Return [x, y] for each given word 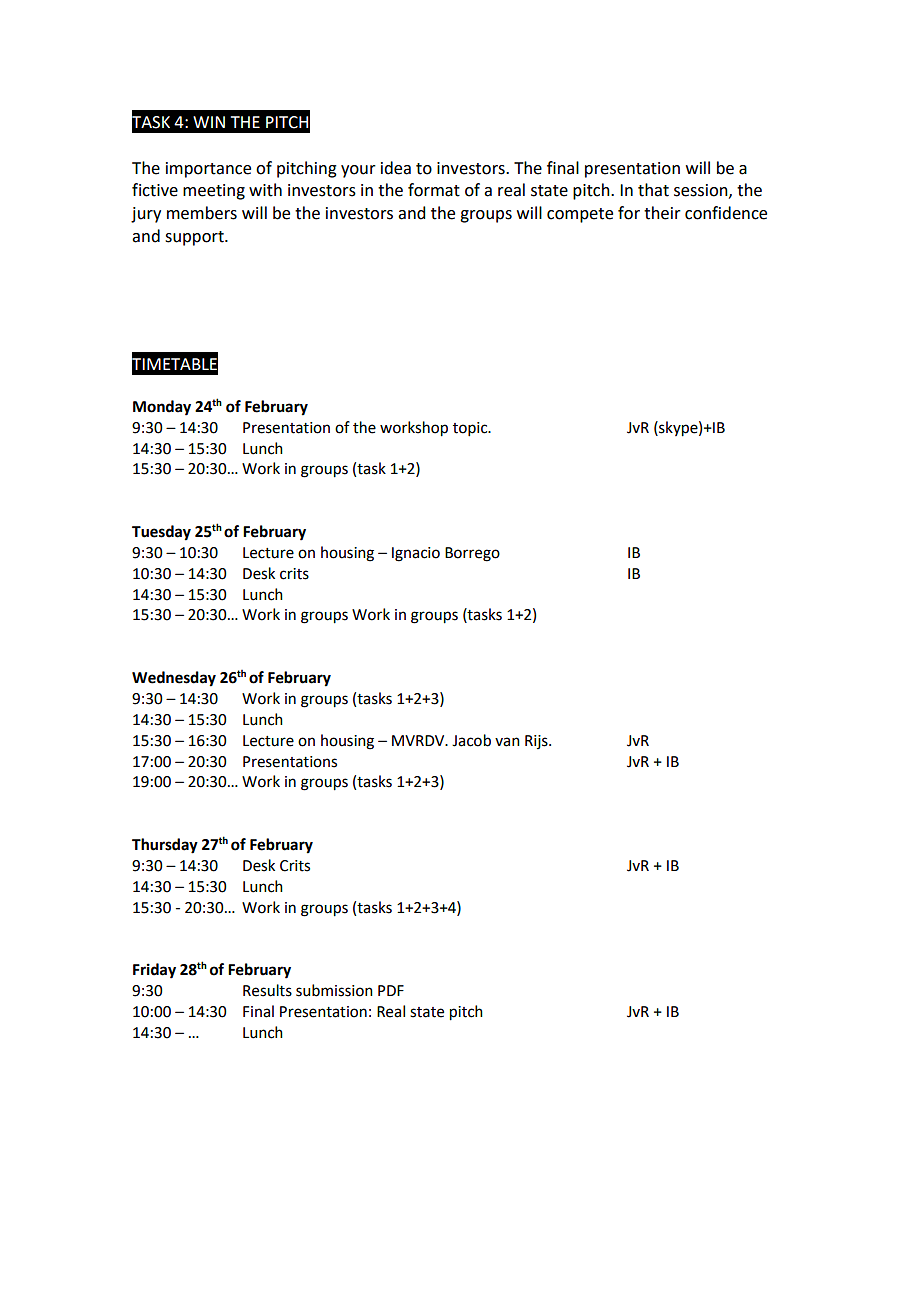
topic [471, 429]
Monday [162, 408]
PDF [391, 990]
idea [396, 168]
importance [208, 170]
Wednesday [174, 679]
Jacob [471, 740]
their [662, 213]
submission [334, 990]
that [653, 190]
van [507, 742]
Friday [154, 971]
